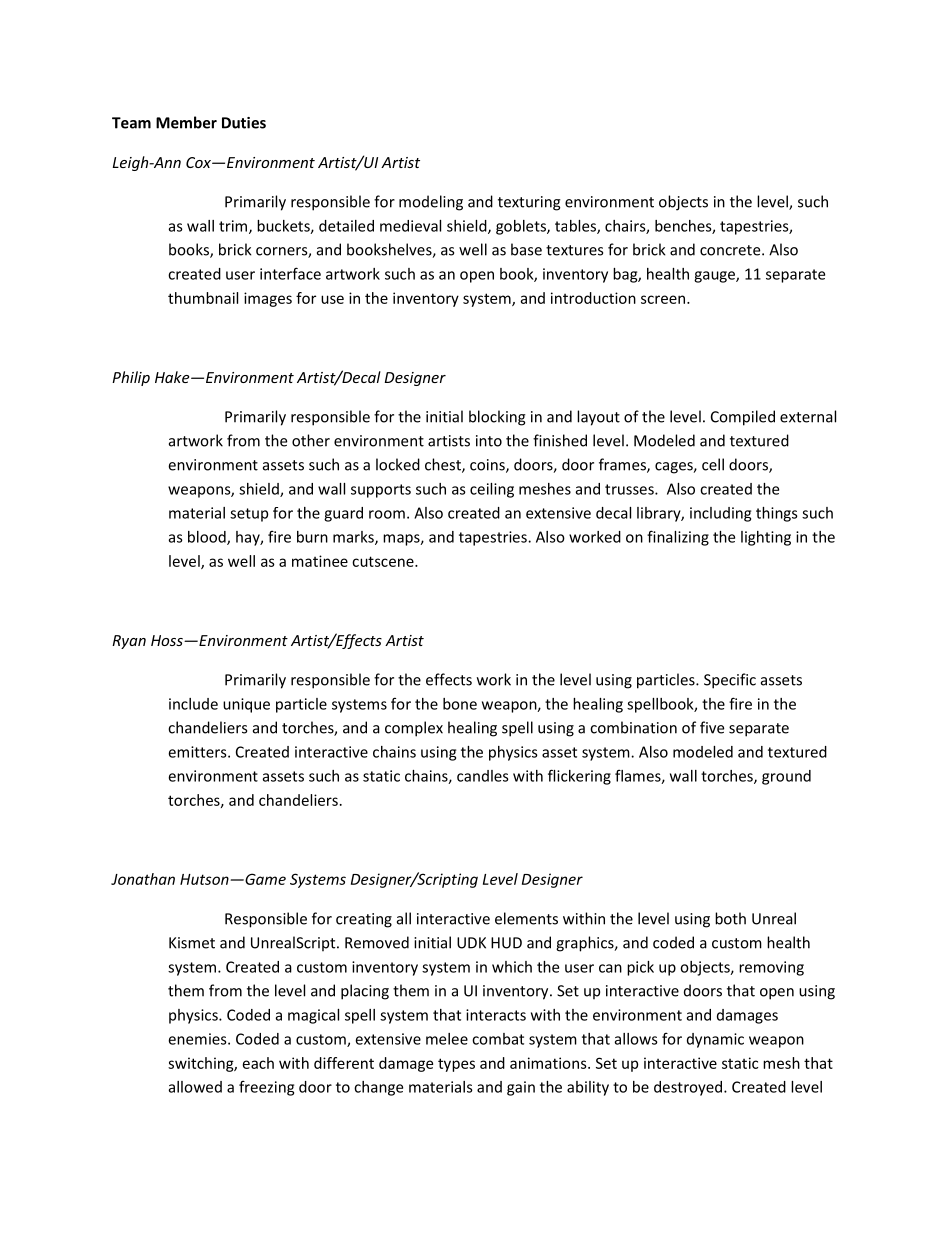 This screenshot has height=1233, width=952. Describe the element at coordinates (731, 250) in the screenshot. I see `concrete` at that location.
